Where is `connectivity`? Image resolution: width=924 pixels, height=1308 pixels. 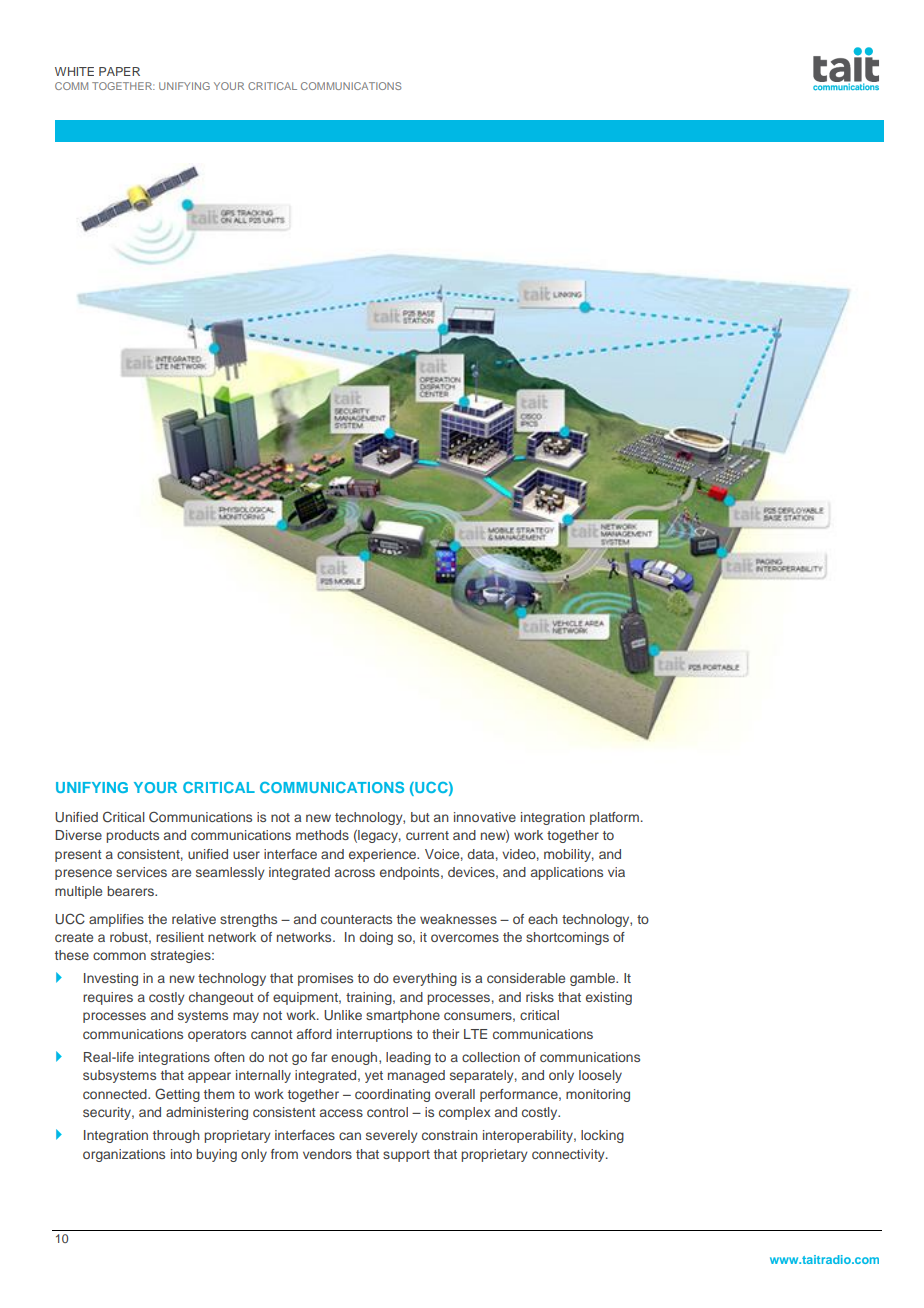 connectivity is located at coordinates (569, 1155).
